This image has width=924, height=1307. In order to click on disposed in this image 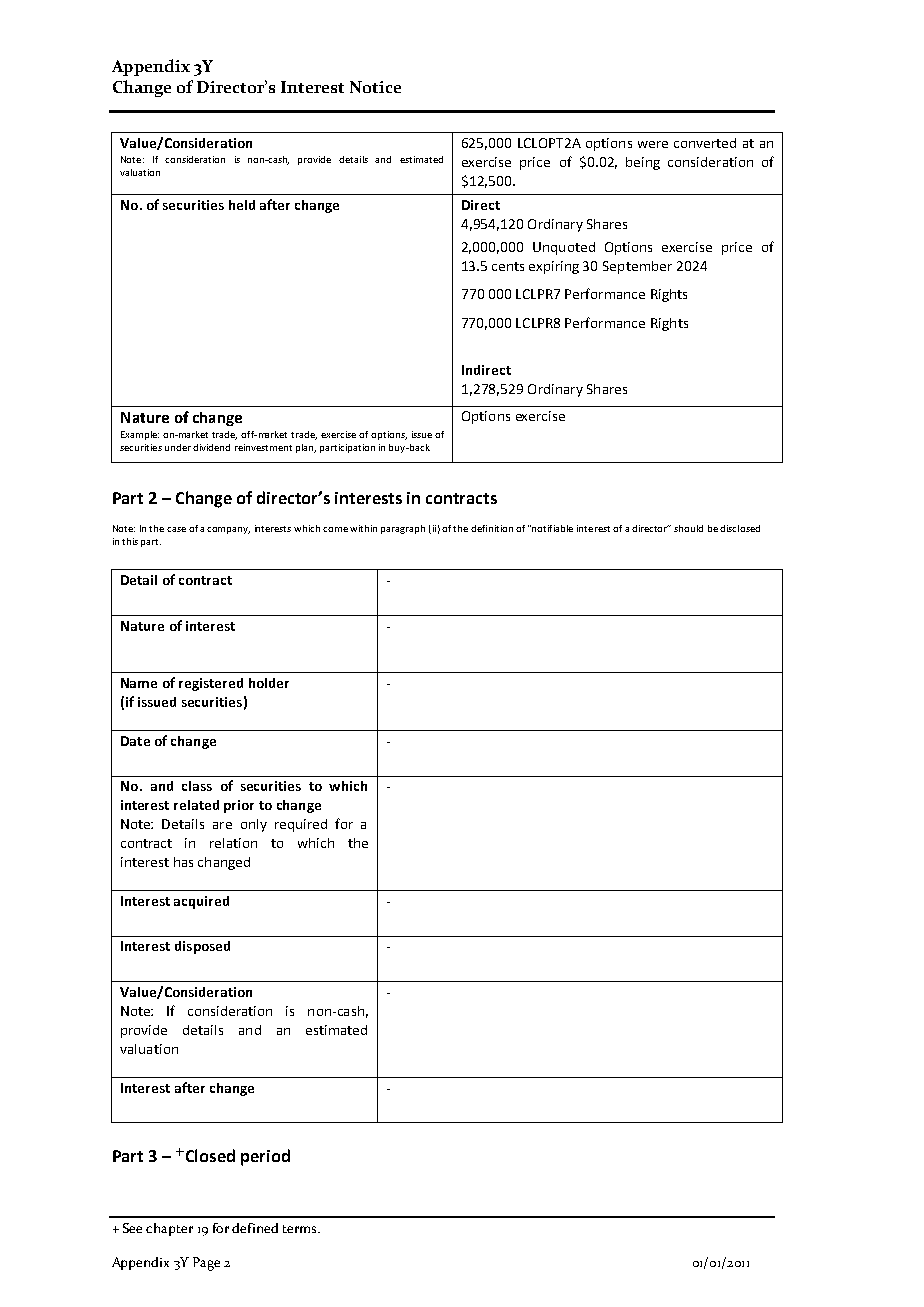, I will do `click(202, 947)`.
